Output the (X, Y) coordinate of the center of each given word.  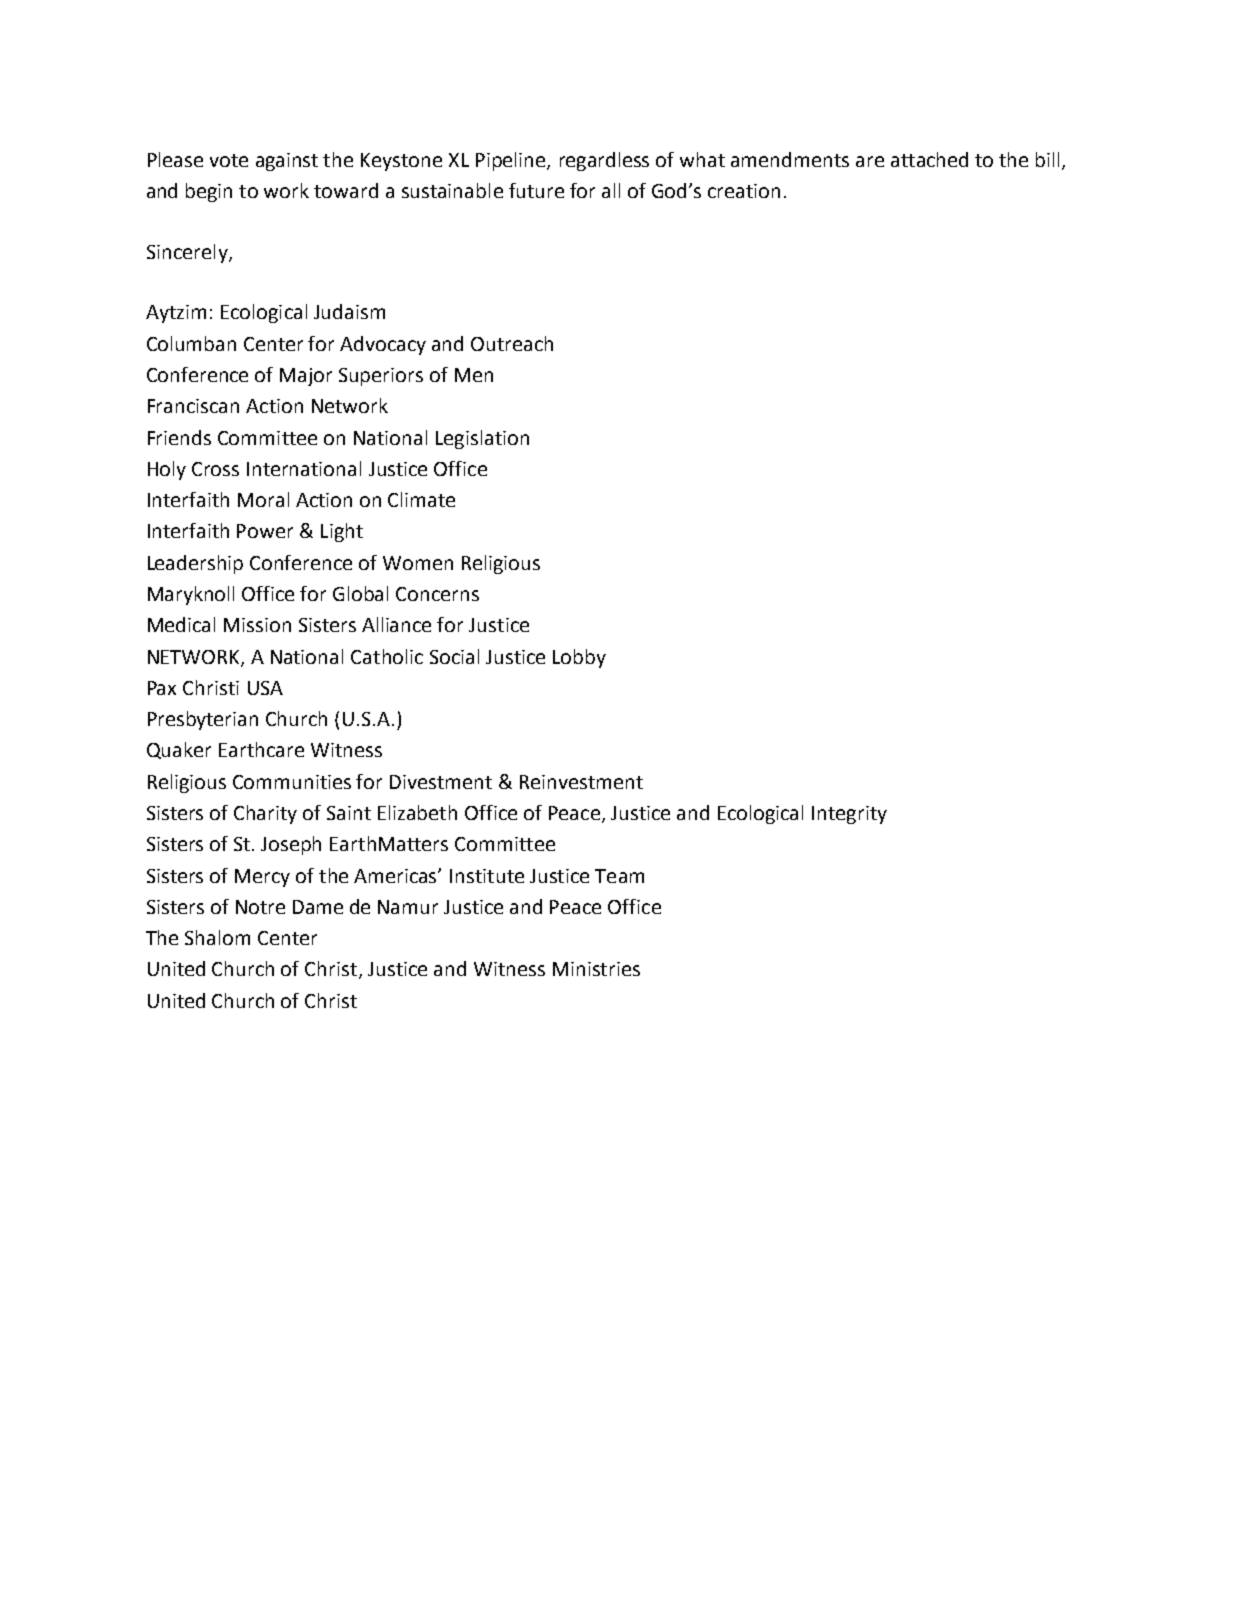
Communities (292, 782)
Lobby (579, 658)
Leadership (195, 564)
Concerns (437, 594)
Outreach (512, 343)
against (287, 162)
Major (306, 377)
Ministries (596, 969)
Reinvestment (581, 782)
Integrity (849, 815)
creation (744, 191)
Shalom (217, 937)
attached (929, 159)
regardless (604, 161)
